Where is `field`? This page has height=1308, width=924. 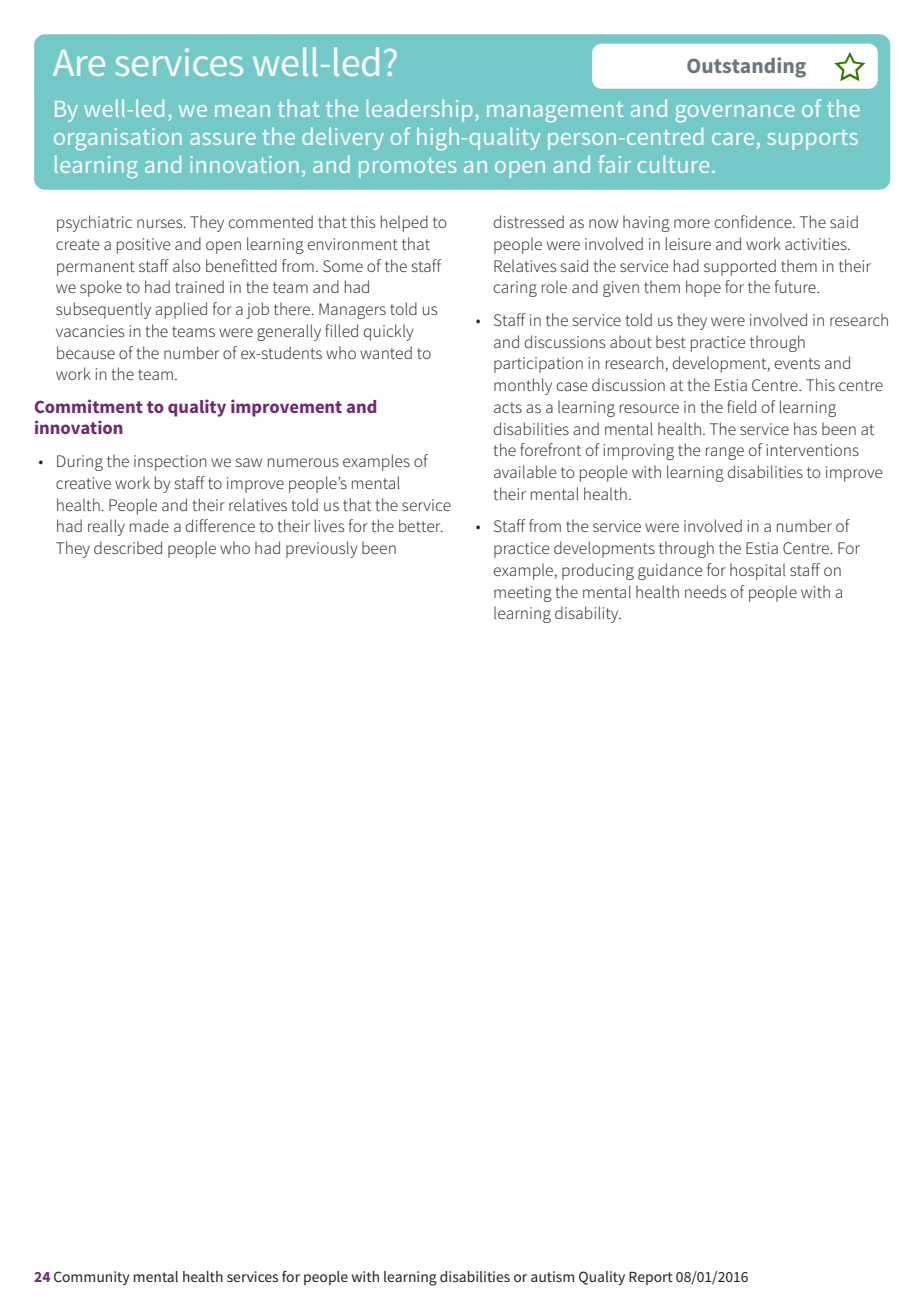
field is located at coordinates (741, 406).
